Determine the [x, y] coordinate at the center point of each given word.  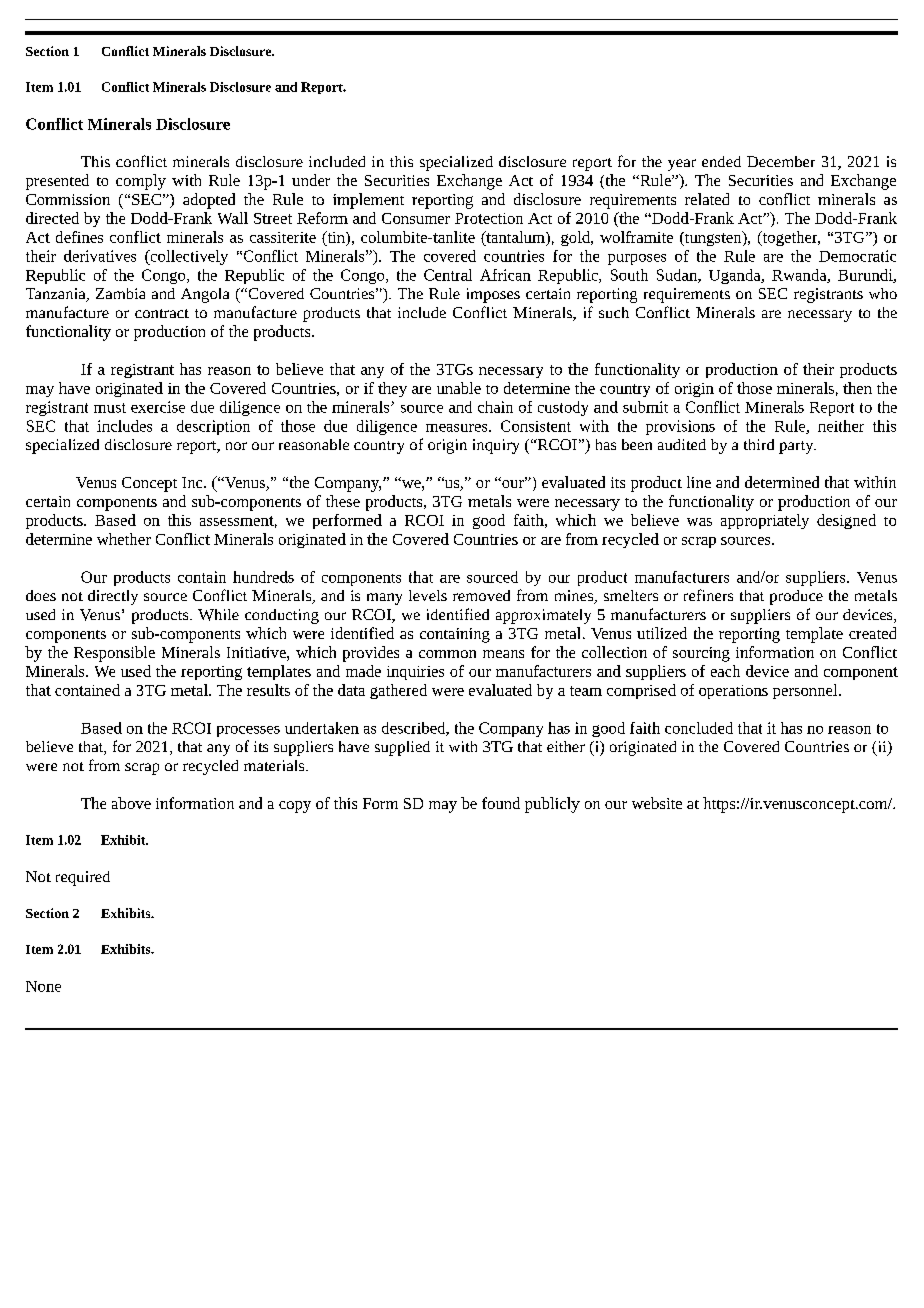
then [857, 388]
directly [113, 597]
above [131, 803]
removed [481, 595]
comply [141, 182]
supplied [402, 748]
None [43, 986]
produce [796, 597]
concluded [699, 728]
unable [459, 388]
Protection [489, 218]
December [781, 161]
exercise [158, 407]
